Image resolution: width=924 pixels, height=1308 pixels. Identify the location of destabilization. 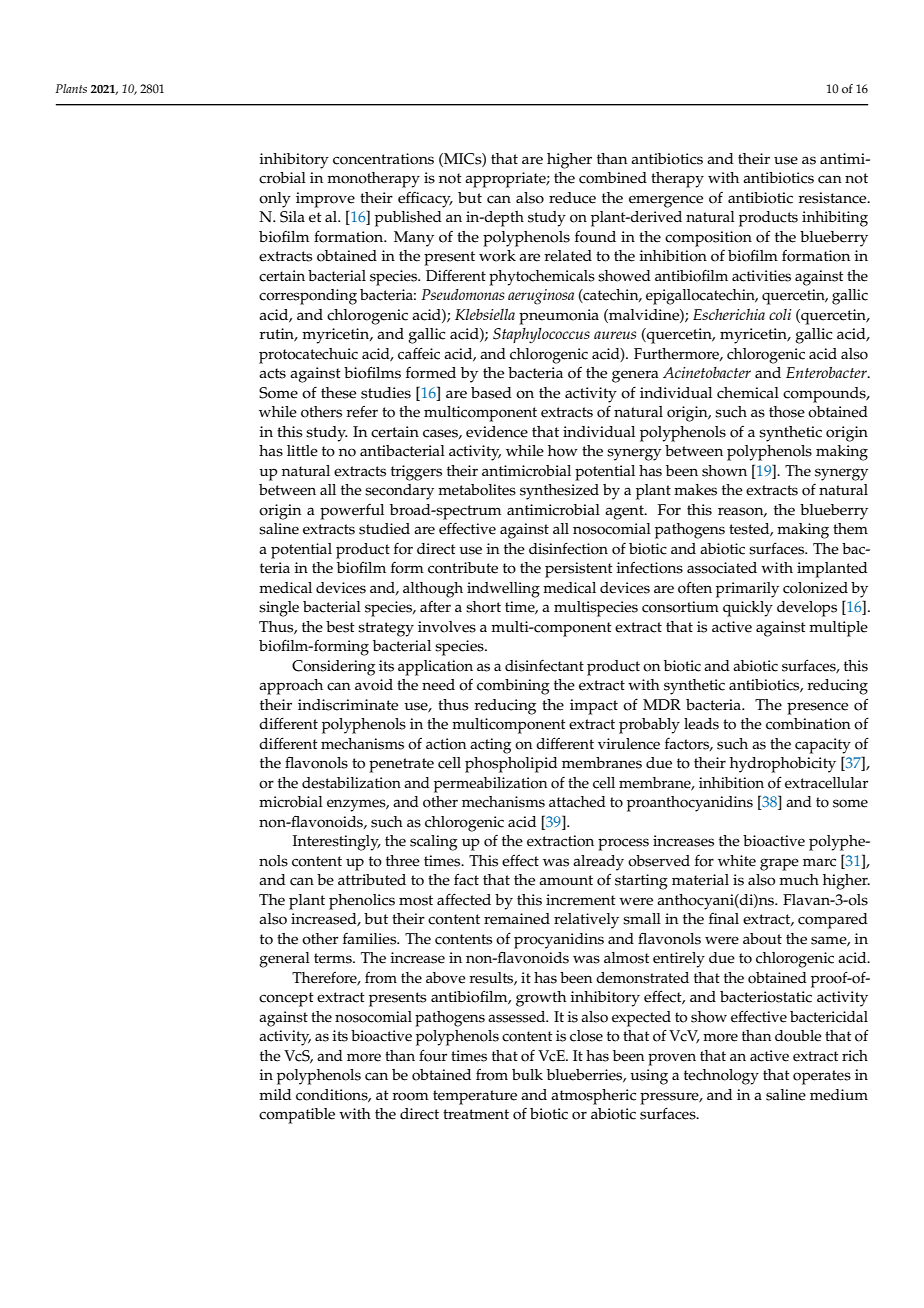
(351, 783).
